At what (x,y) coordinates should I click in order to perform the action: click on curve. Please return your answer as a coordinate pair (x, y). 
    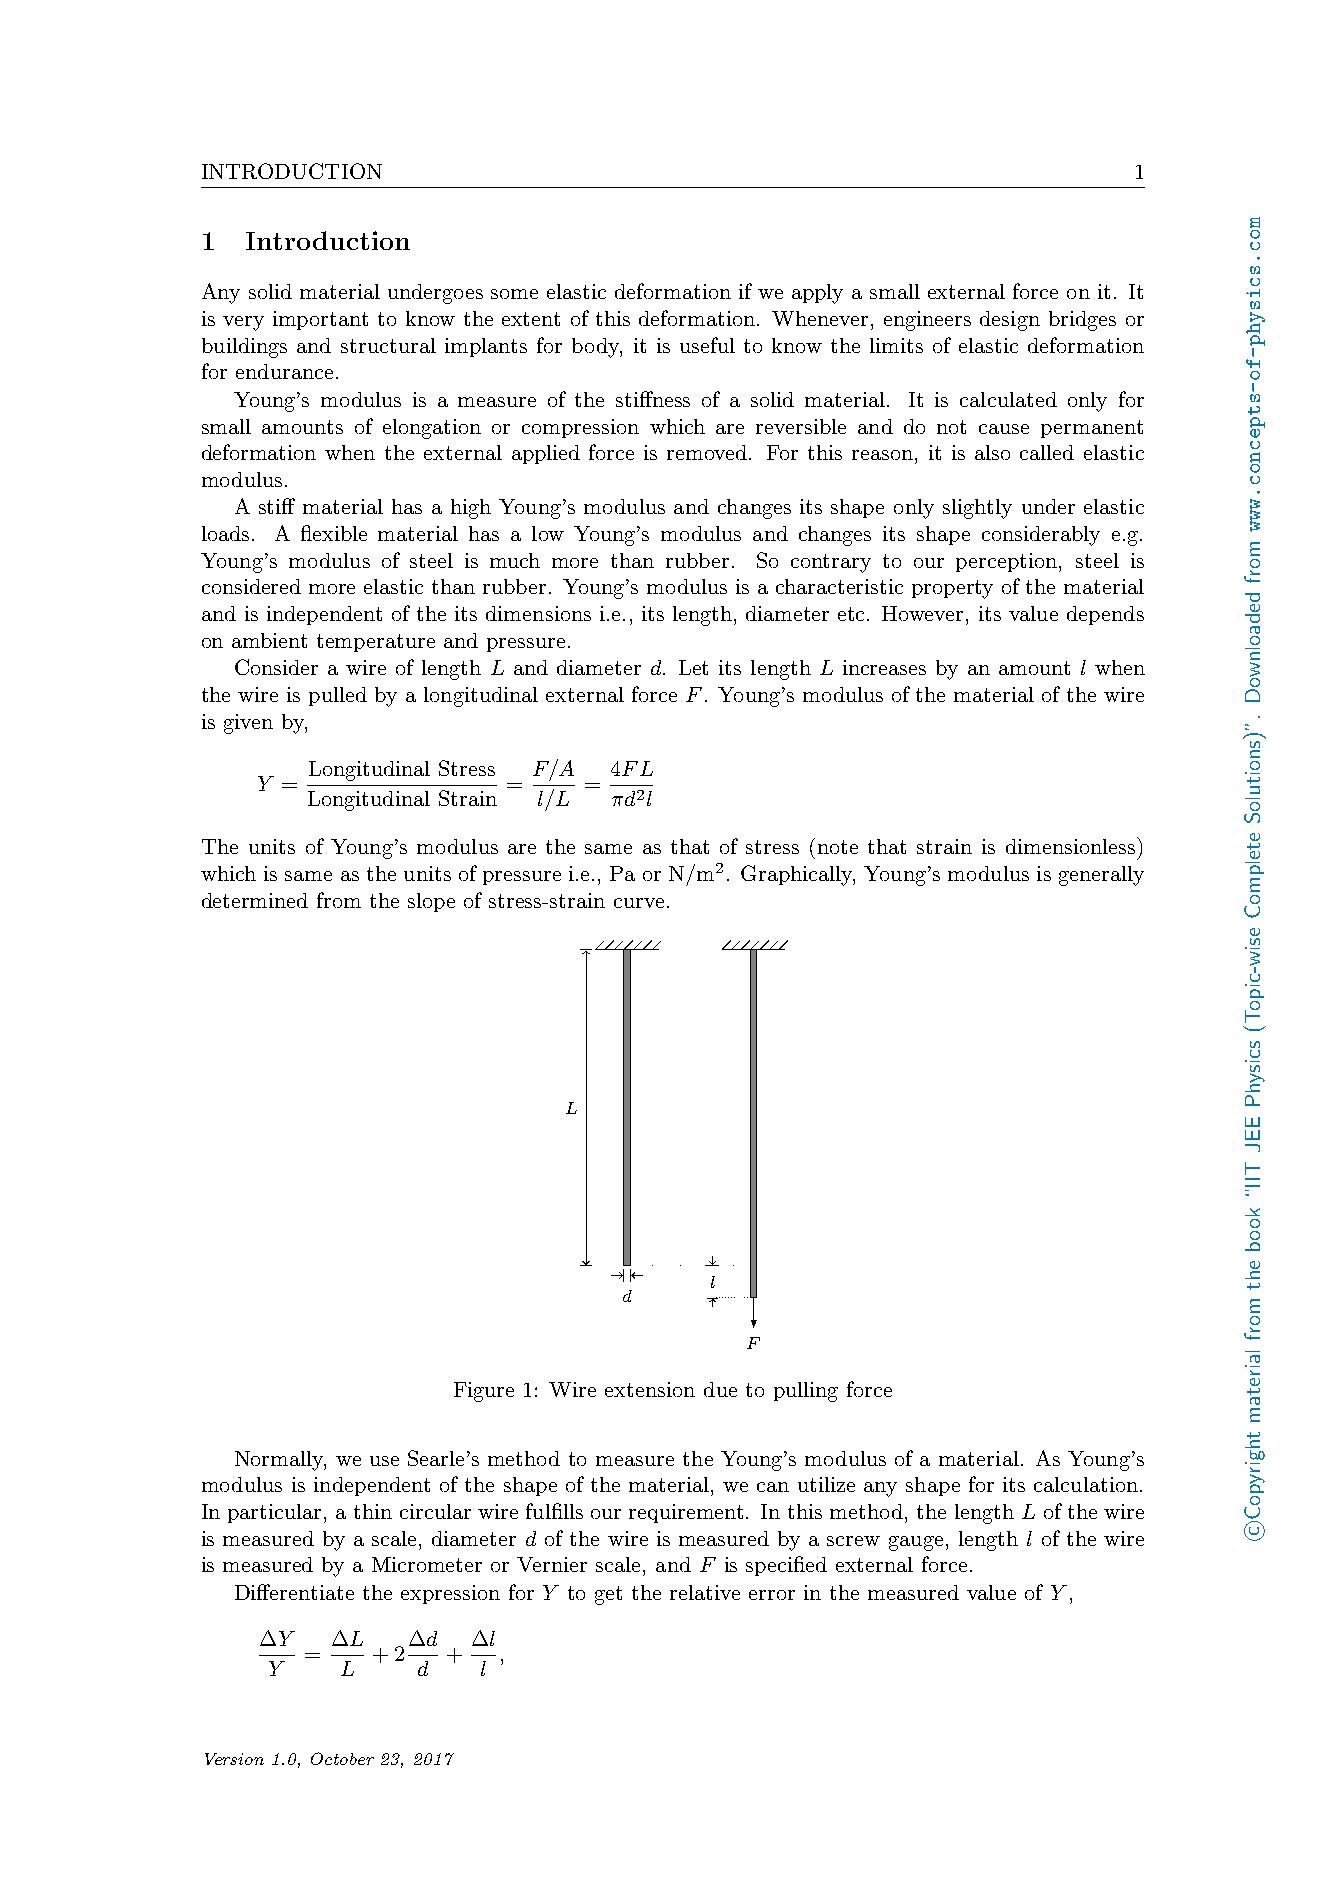
    Looking at the image, I should click on (639, 903).
